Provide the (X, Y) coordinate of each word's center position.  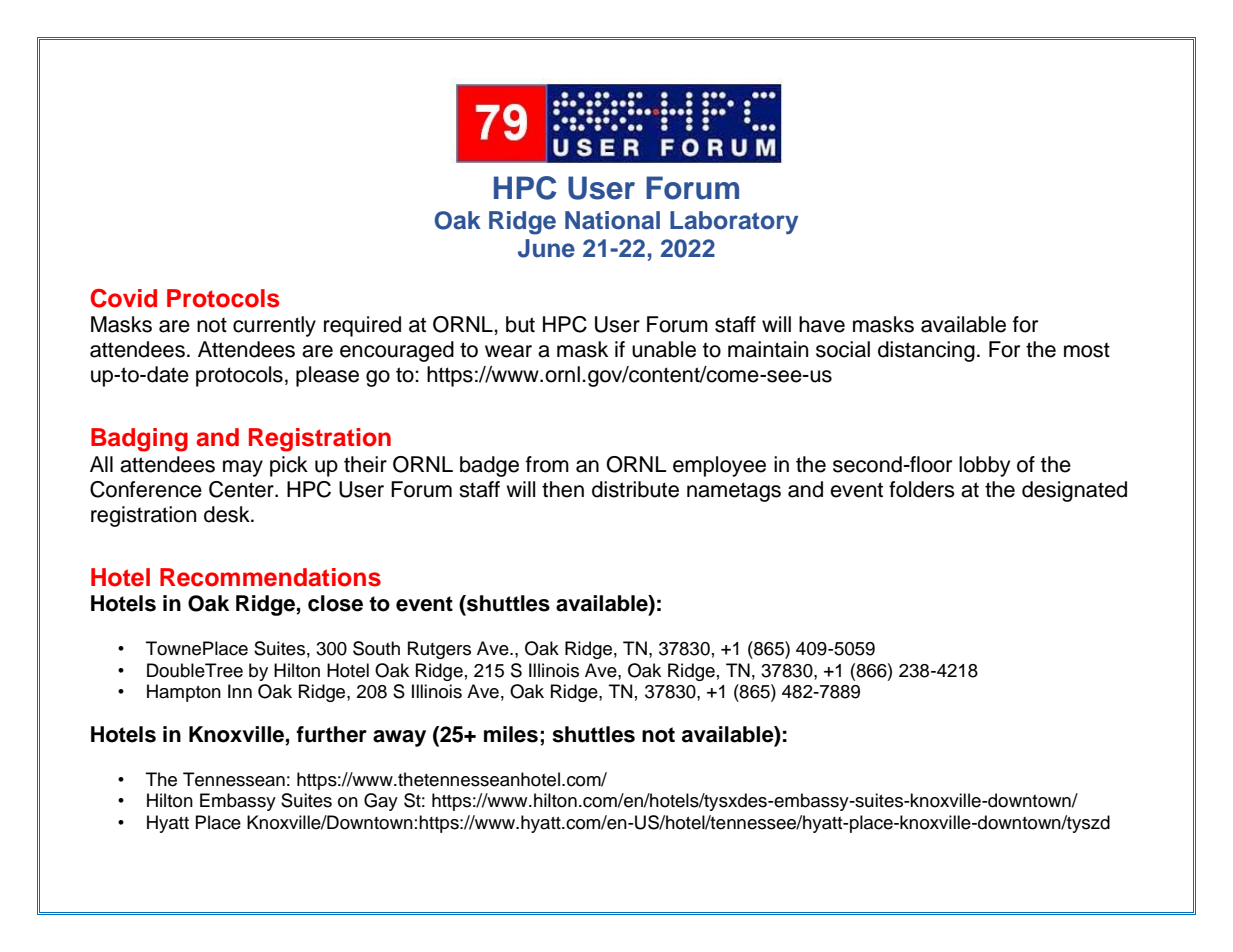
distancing (926, 351)
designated (1074, 491)
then (563, 489)
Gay (381, 802)
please (327, 376)
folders (922, 489)
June (546, 248)
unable (664, 349)
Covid (123, 298)
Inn (240, 691)
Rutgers (439, 650)
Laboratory (734, 223)
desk (228, 514)
